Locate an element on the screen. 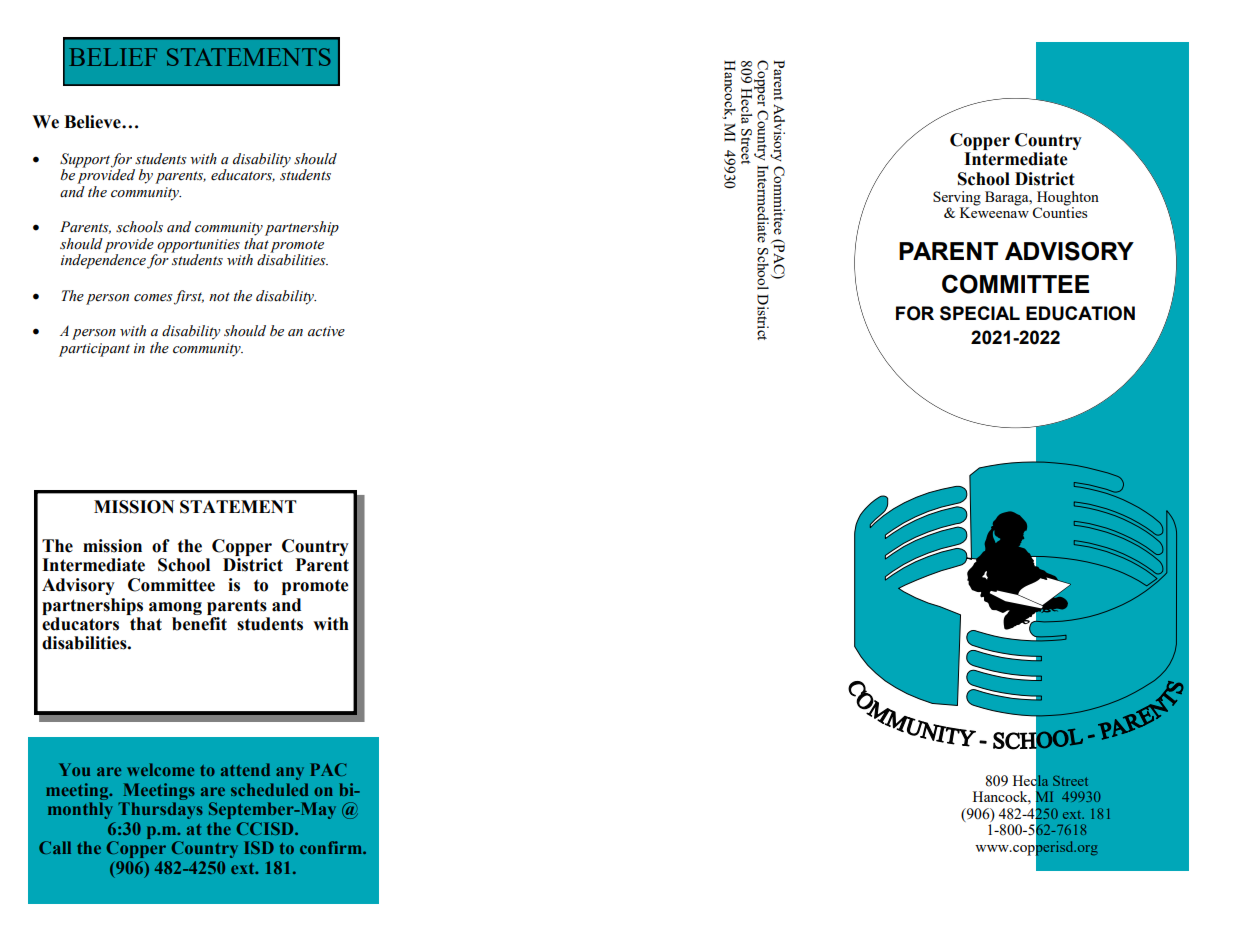 This screenshot has height=952, width=1233. Thursdays is located at coordinates (160, 810).
